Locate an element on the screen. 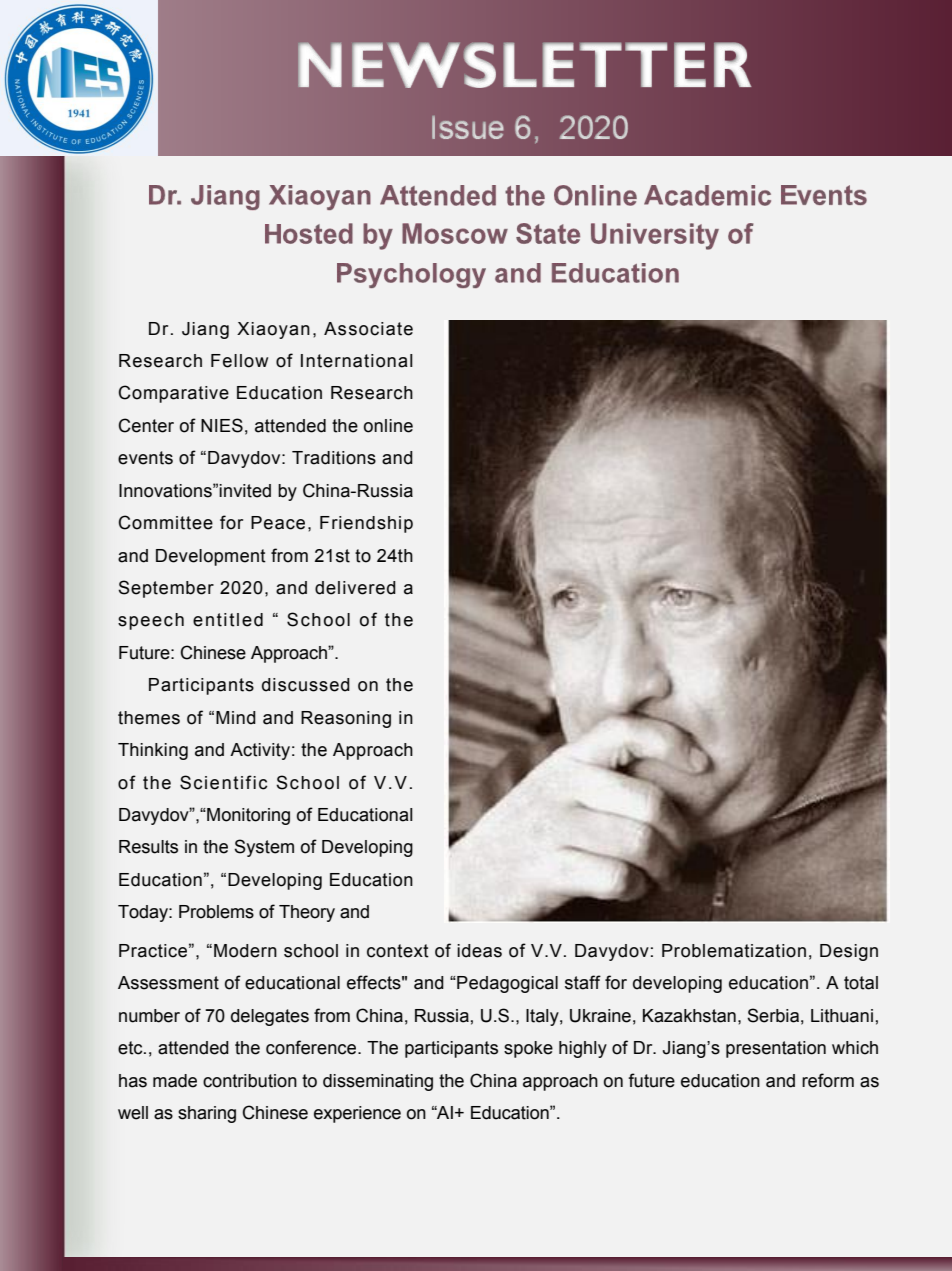 The image size is (952, 1271). Associate is located at coordinates (368, 329).
